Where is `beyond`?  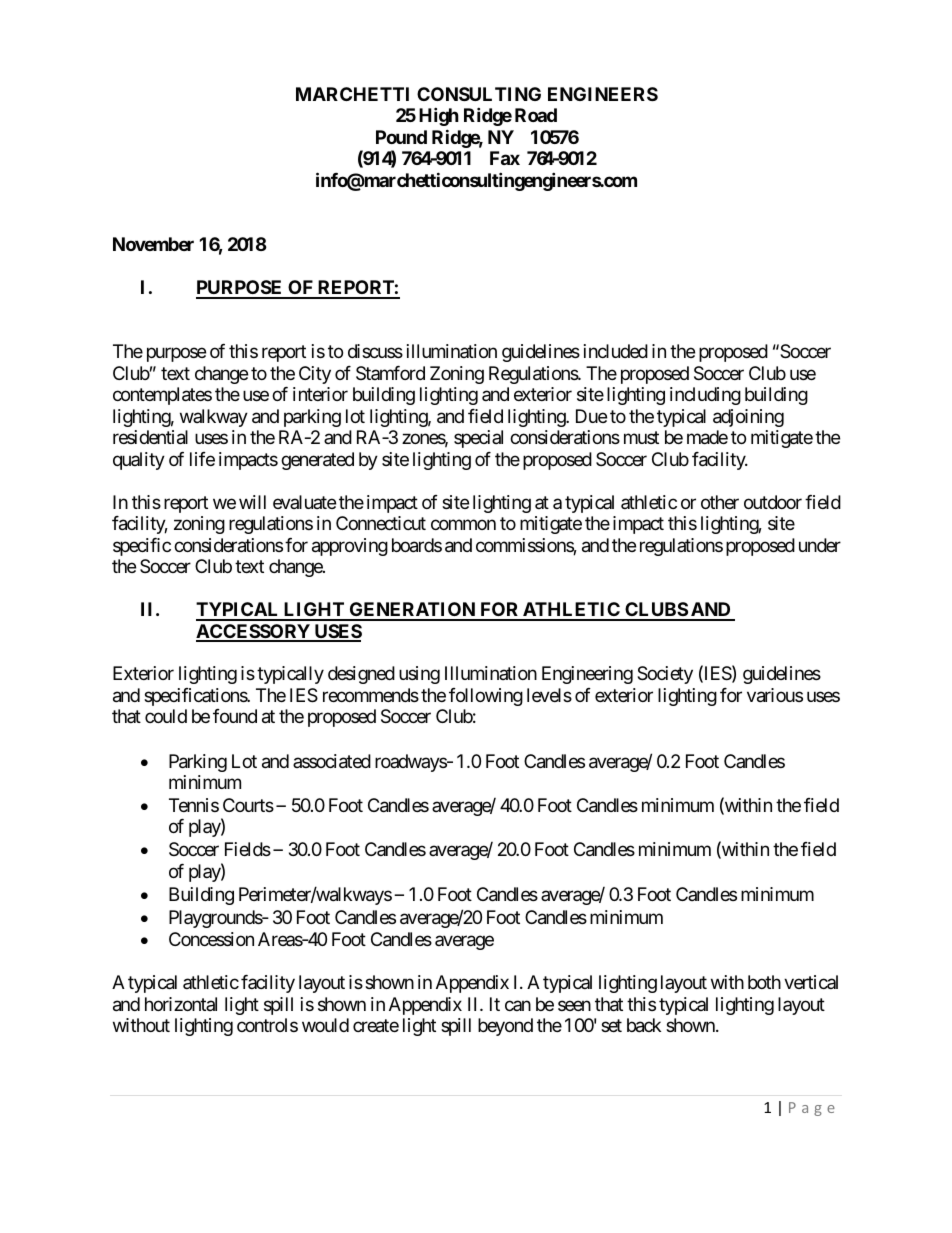
beyond is located at coordinates (505, 1027).
